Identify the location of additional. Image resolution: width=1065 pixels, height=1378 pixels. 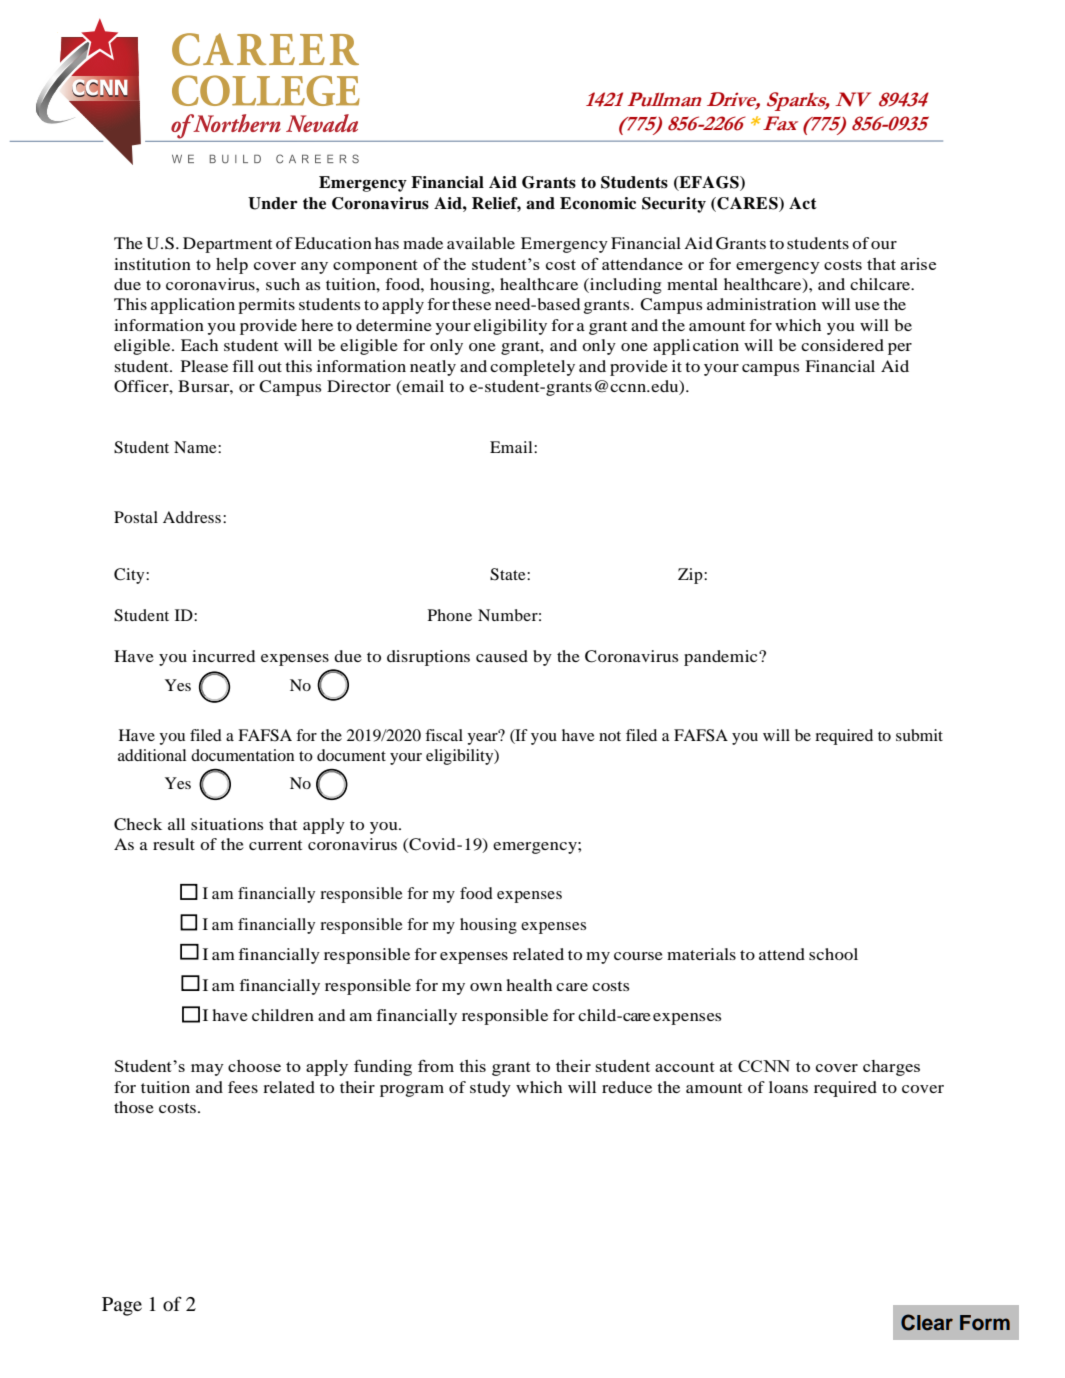
(152, 755).
